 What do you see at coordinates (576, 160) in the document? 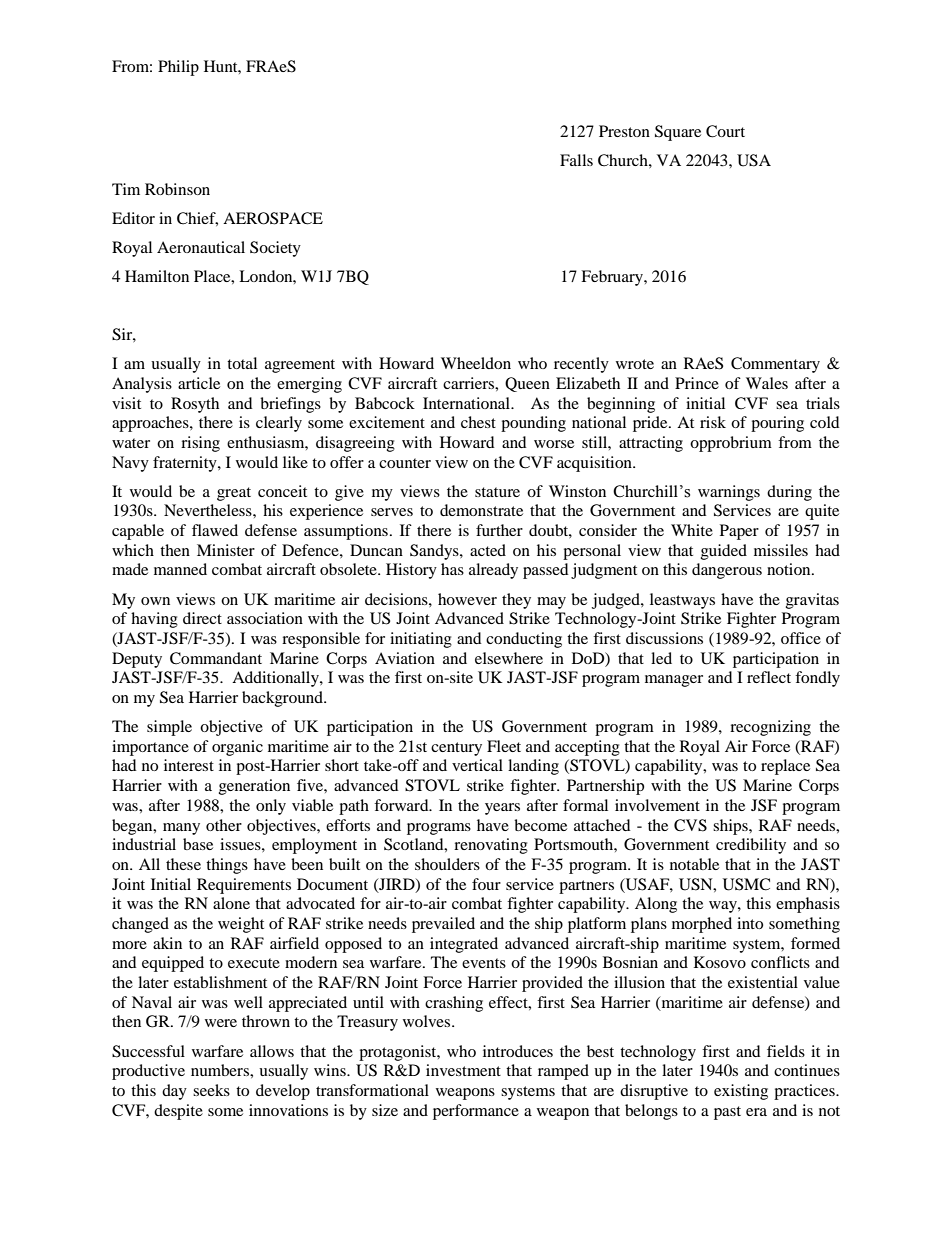
I see `Falls` at bounding box center [576, 160].
